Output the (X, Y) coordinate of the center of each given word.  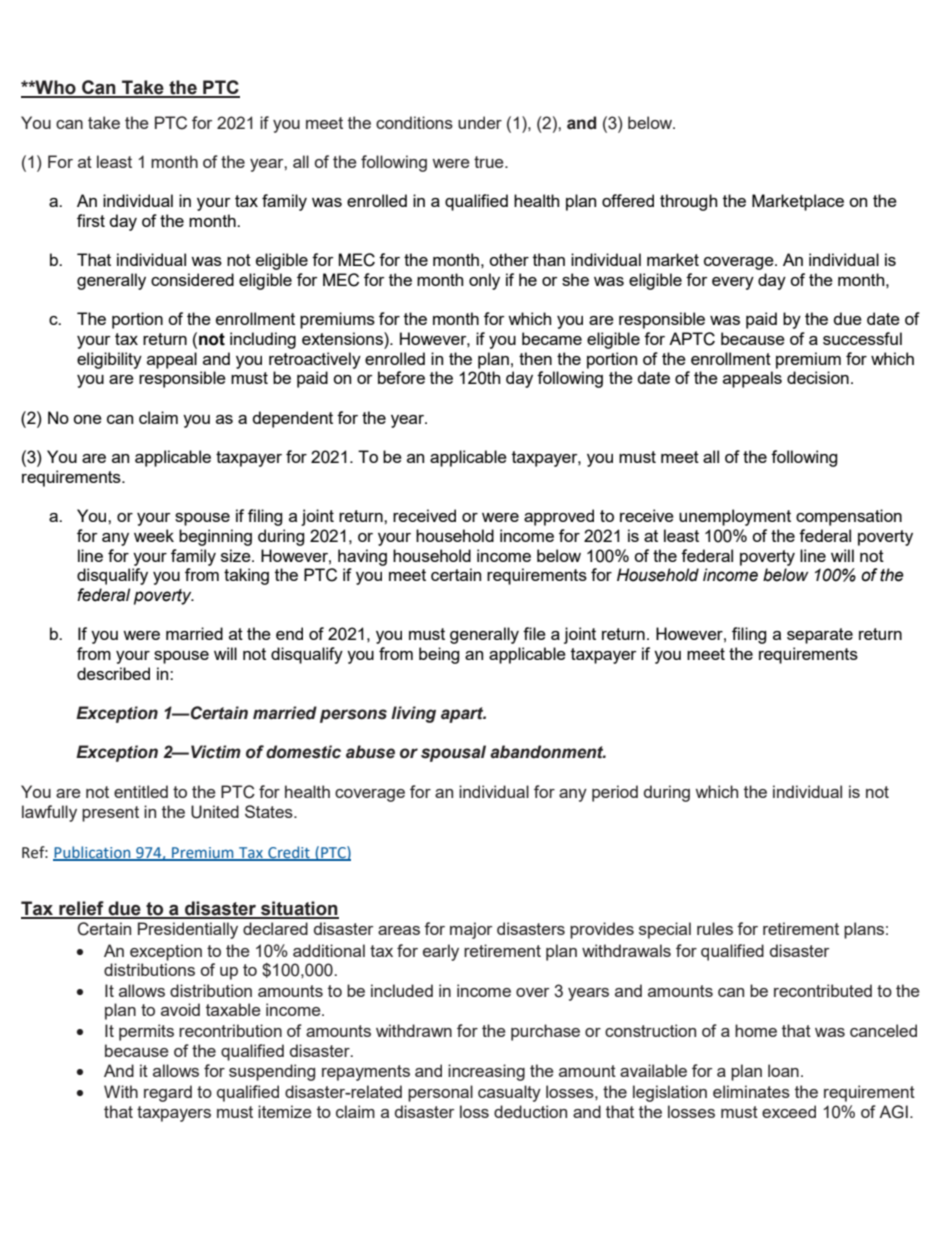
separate (820, 636)
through (688, 202)
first (91, 220)
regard (168, 1093)
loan (783, 1070)
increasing (486, 1072)
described (113, 673)
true (490, 162)
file (534, 633)
